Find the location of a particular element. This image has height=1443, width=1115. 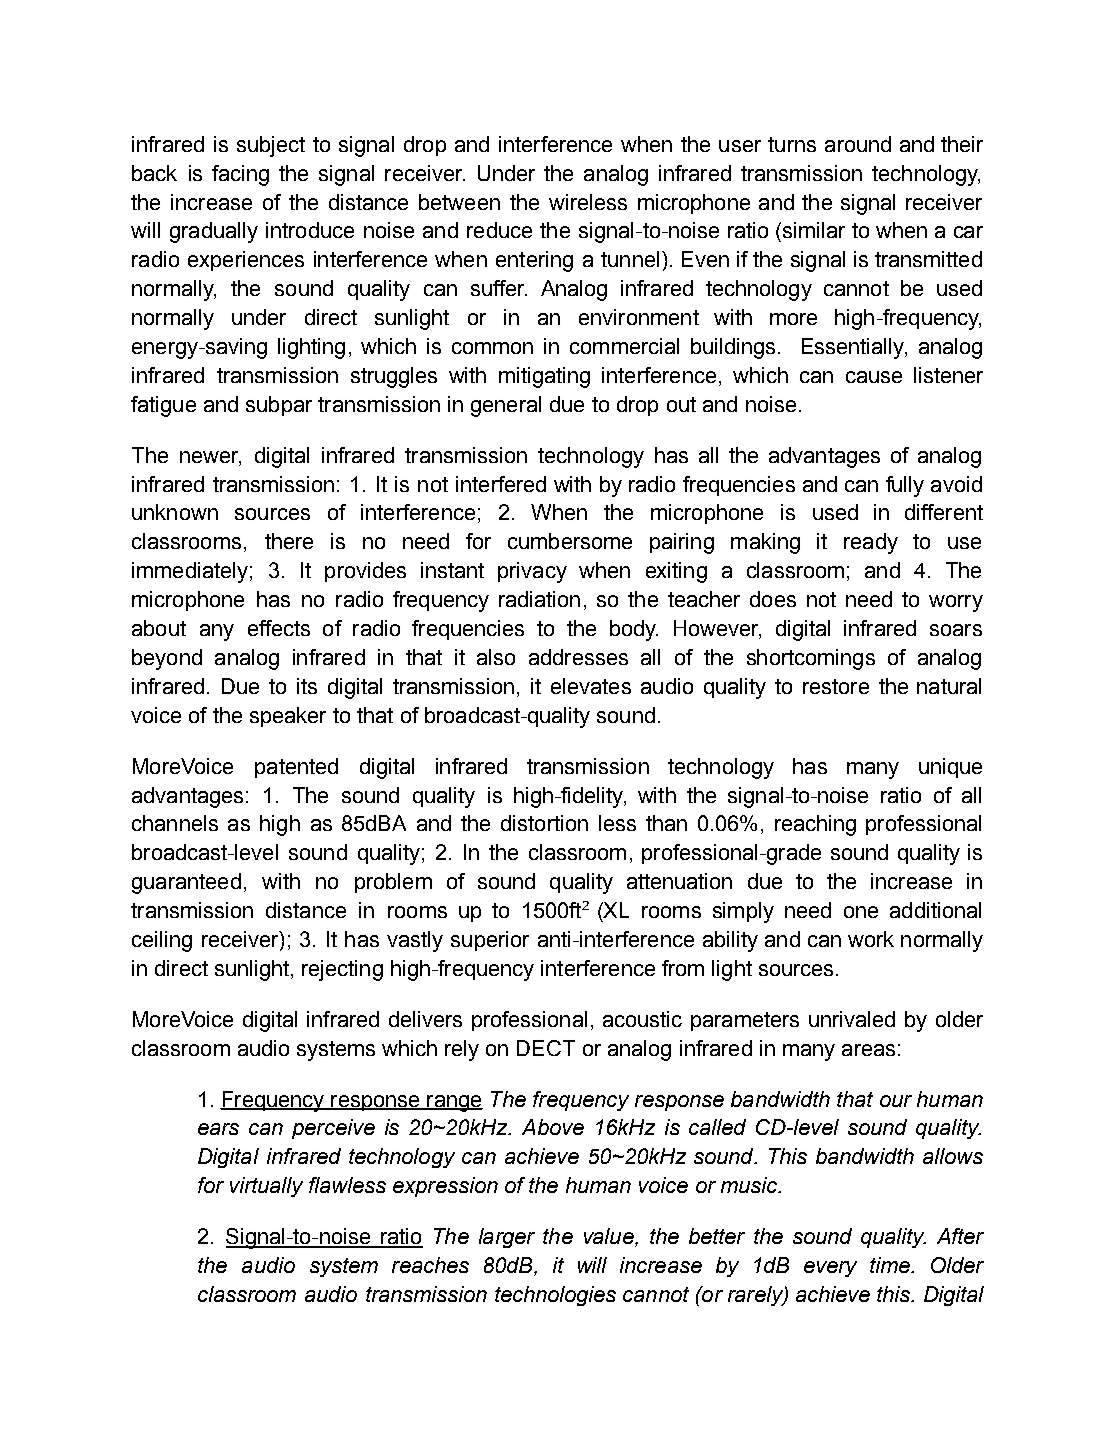

reduce is located at coordinates (499, 230).
